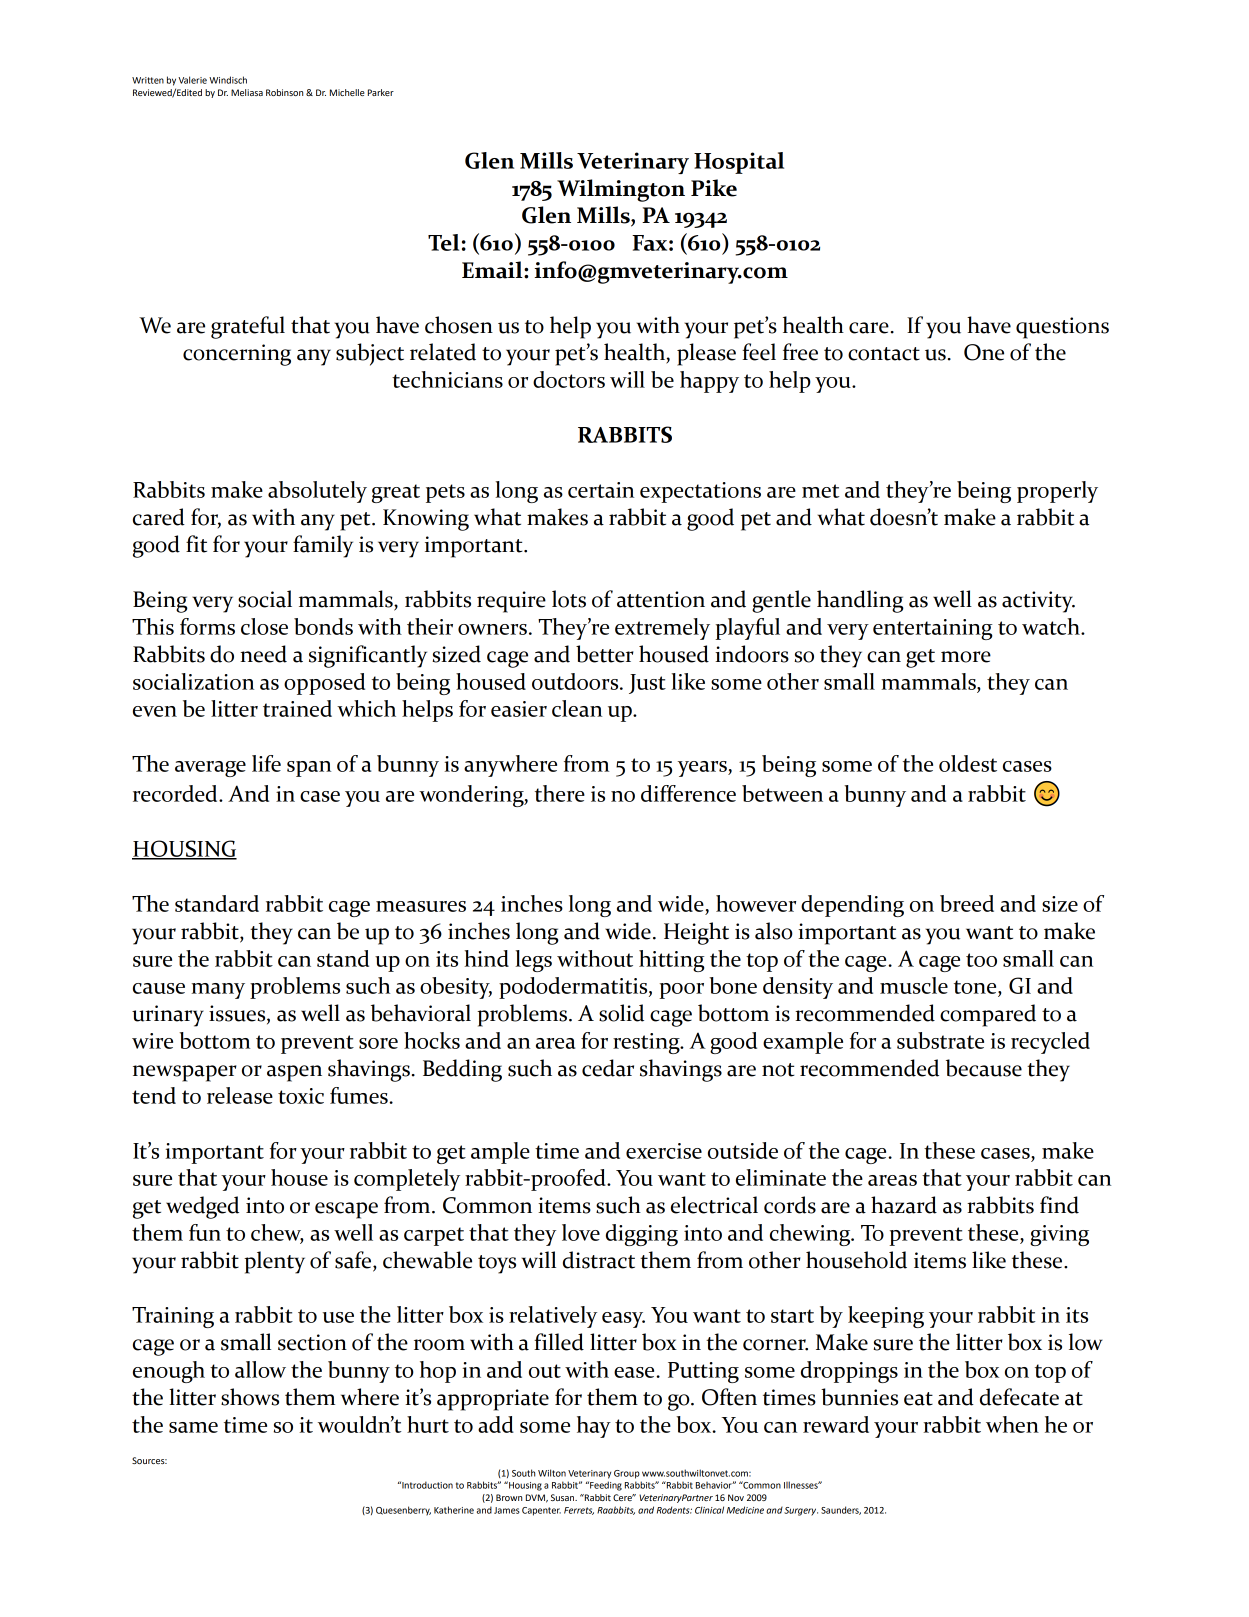 The height and width of the screenshot is (1617, 1249). What do you see at coordinates (1012, 1424) in the screenshot?
I see `when` at bounding box center [1012, 1424].
